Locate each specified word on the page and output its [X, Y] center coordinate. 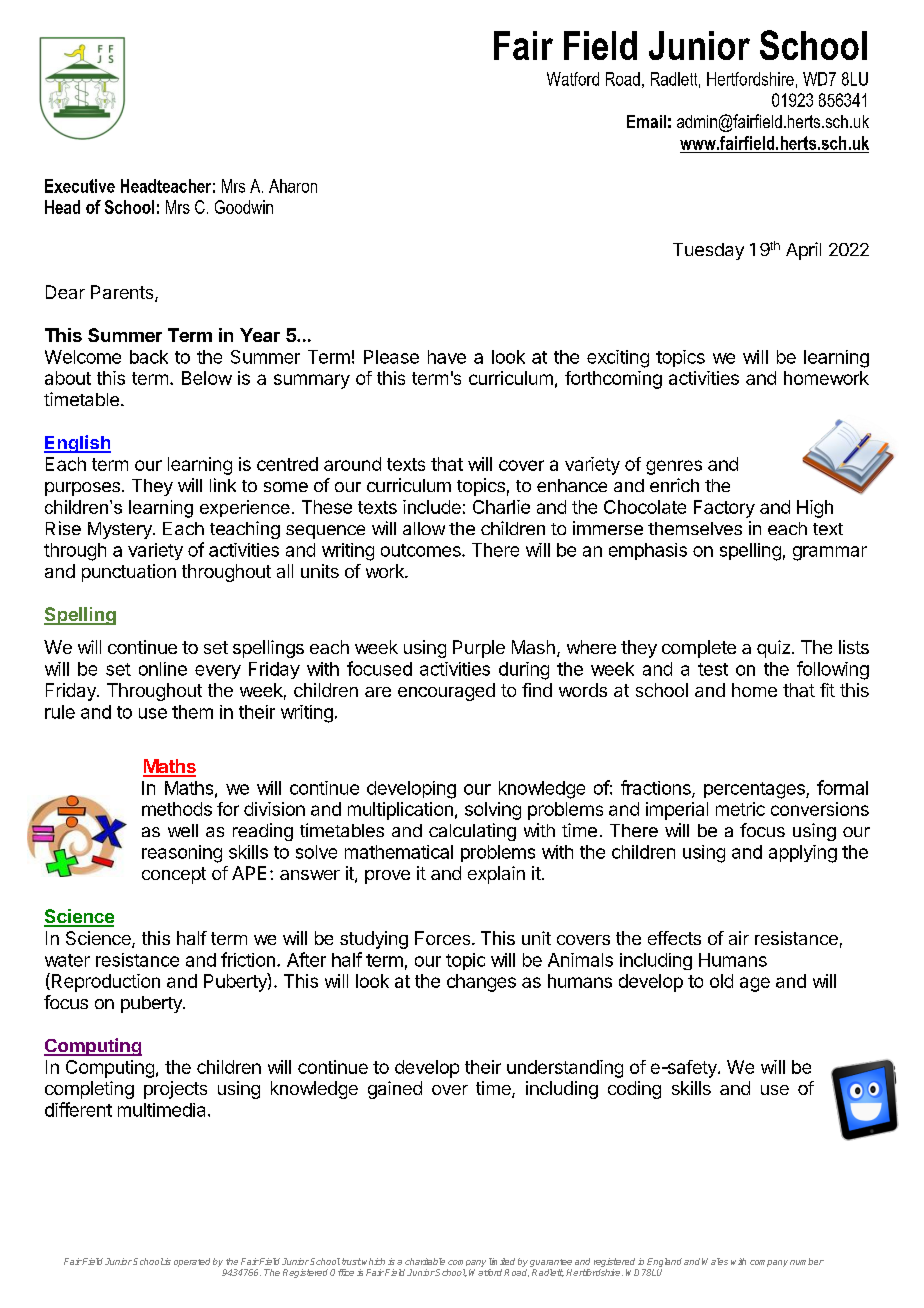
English [77, 444]
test [713, 669]
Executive [80, 186]
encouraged [446, 692]
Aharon [293, 186]
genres [674, 467]
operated [192, 1262]
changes [481, 983]
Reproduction [104, 982]
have [447, 357]
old [721, 981]
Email [646, 121]
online [163, 669]
